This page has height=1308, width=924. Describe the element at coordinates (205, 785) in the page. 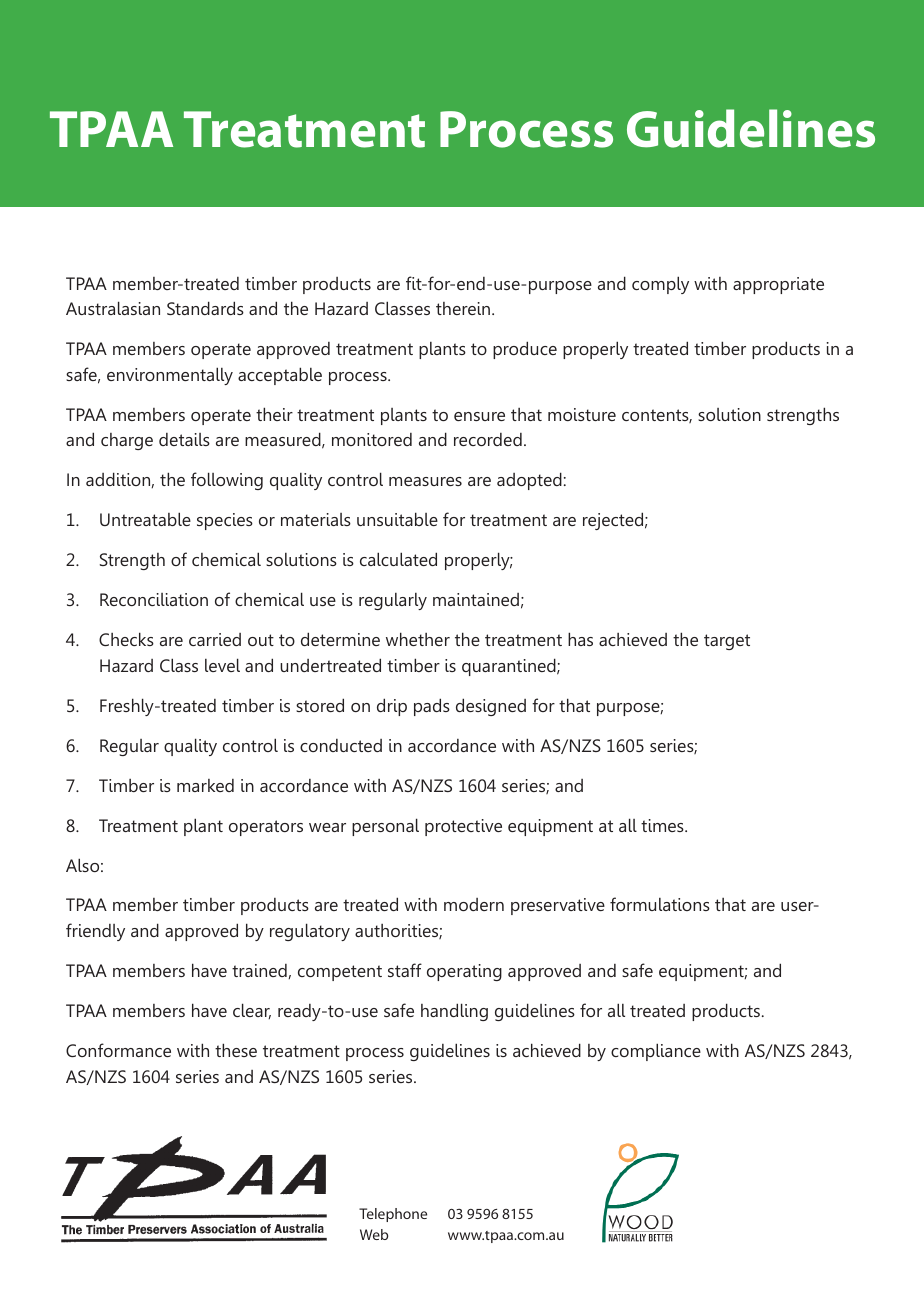

I see `marked` at that location.
